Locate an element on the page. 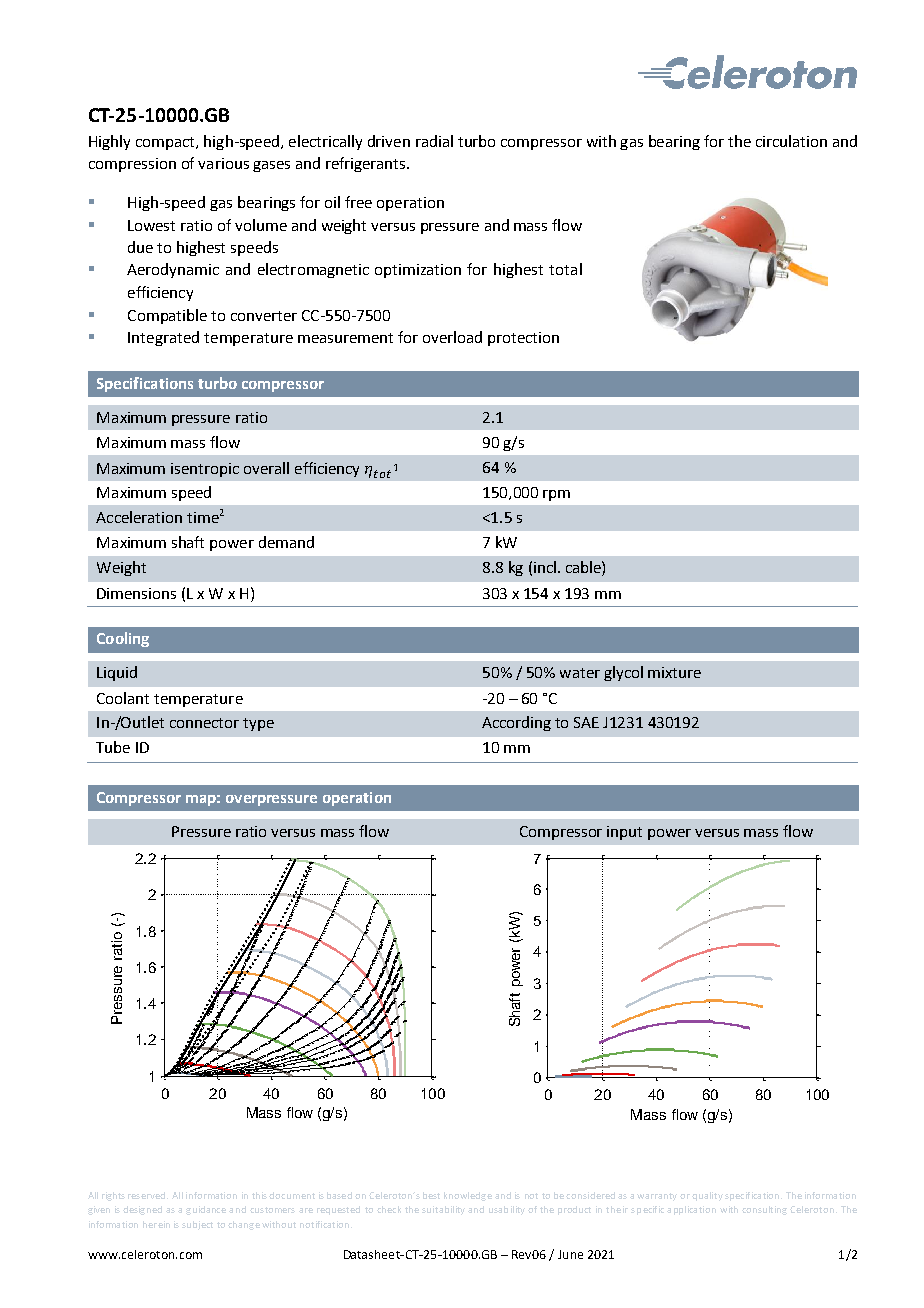 This page has height=1308, width=924. radial is located at coordinates (434, 141).
